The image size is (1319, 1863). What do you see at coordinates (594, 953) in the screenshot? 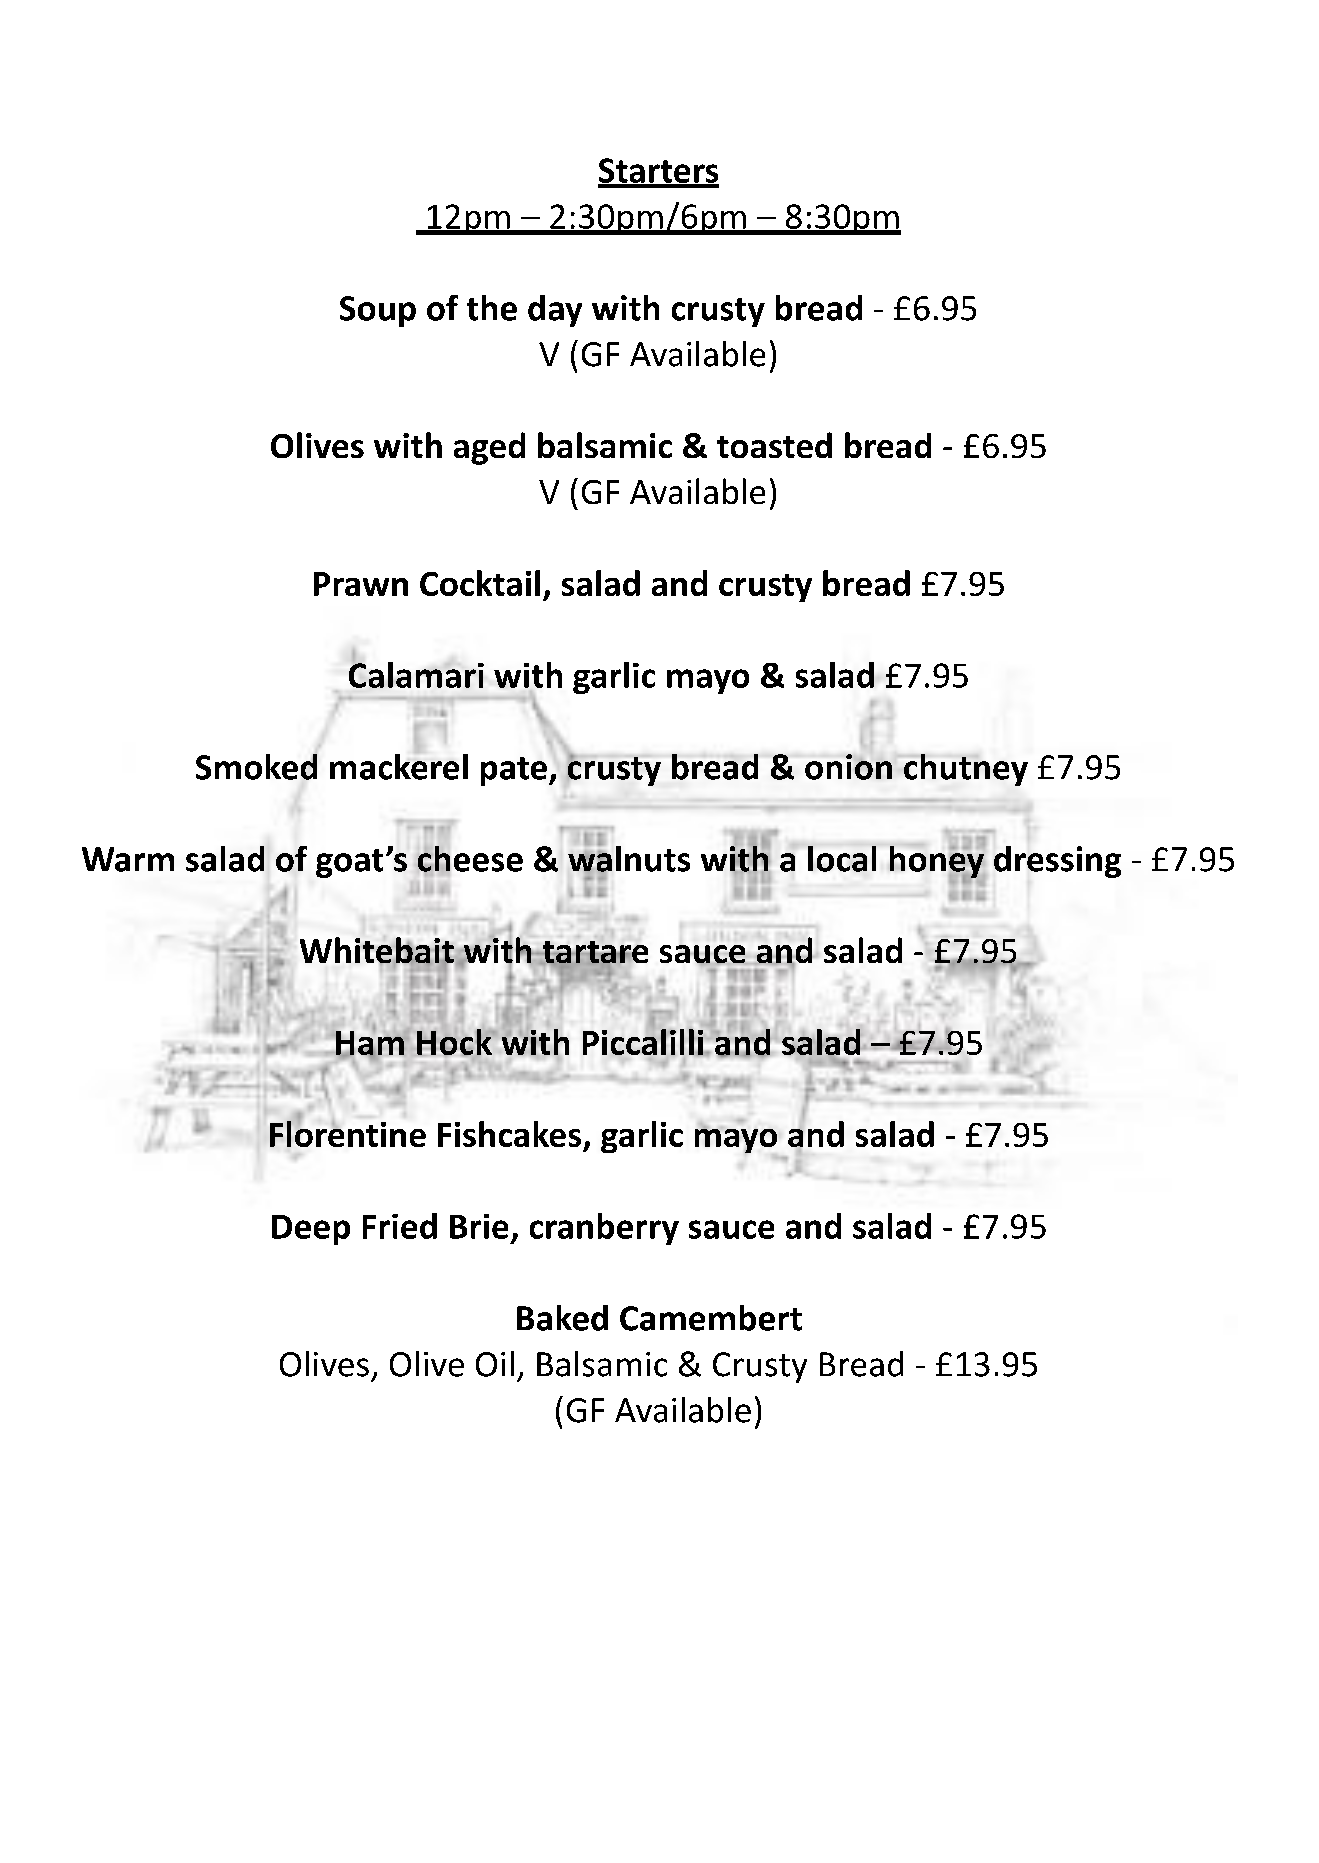
I see `tartare` at bounding box center [594, 953].
